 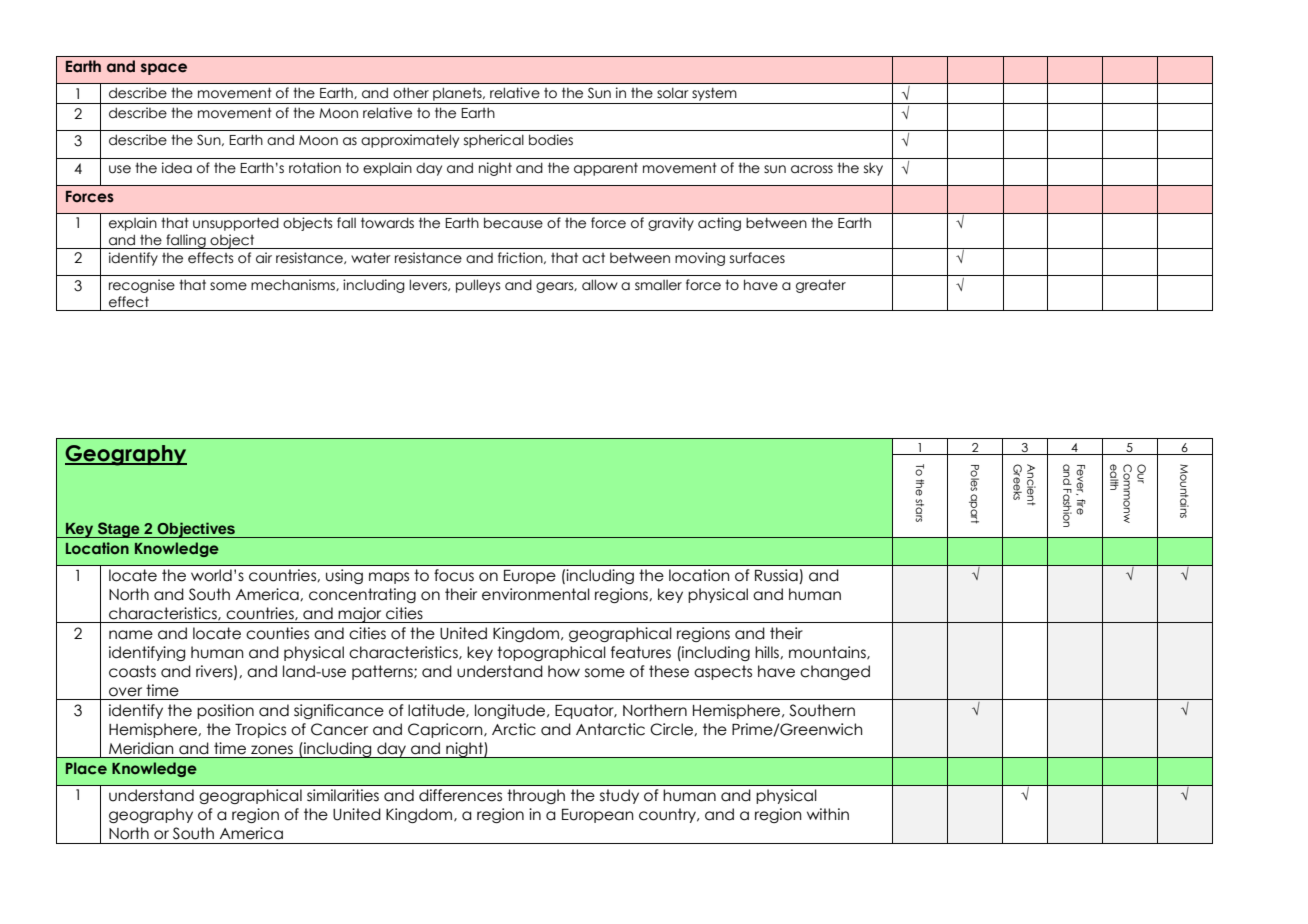 I want to click on greater, so click(x=821, y=286).
